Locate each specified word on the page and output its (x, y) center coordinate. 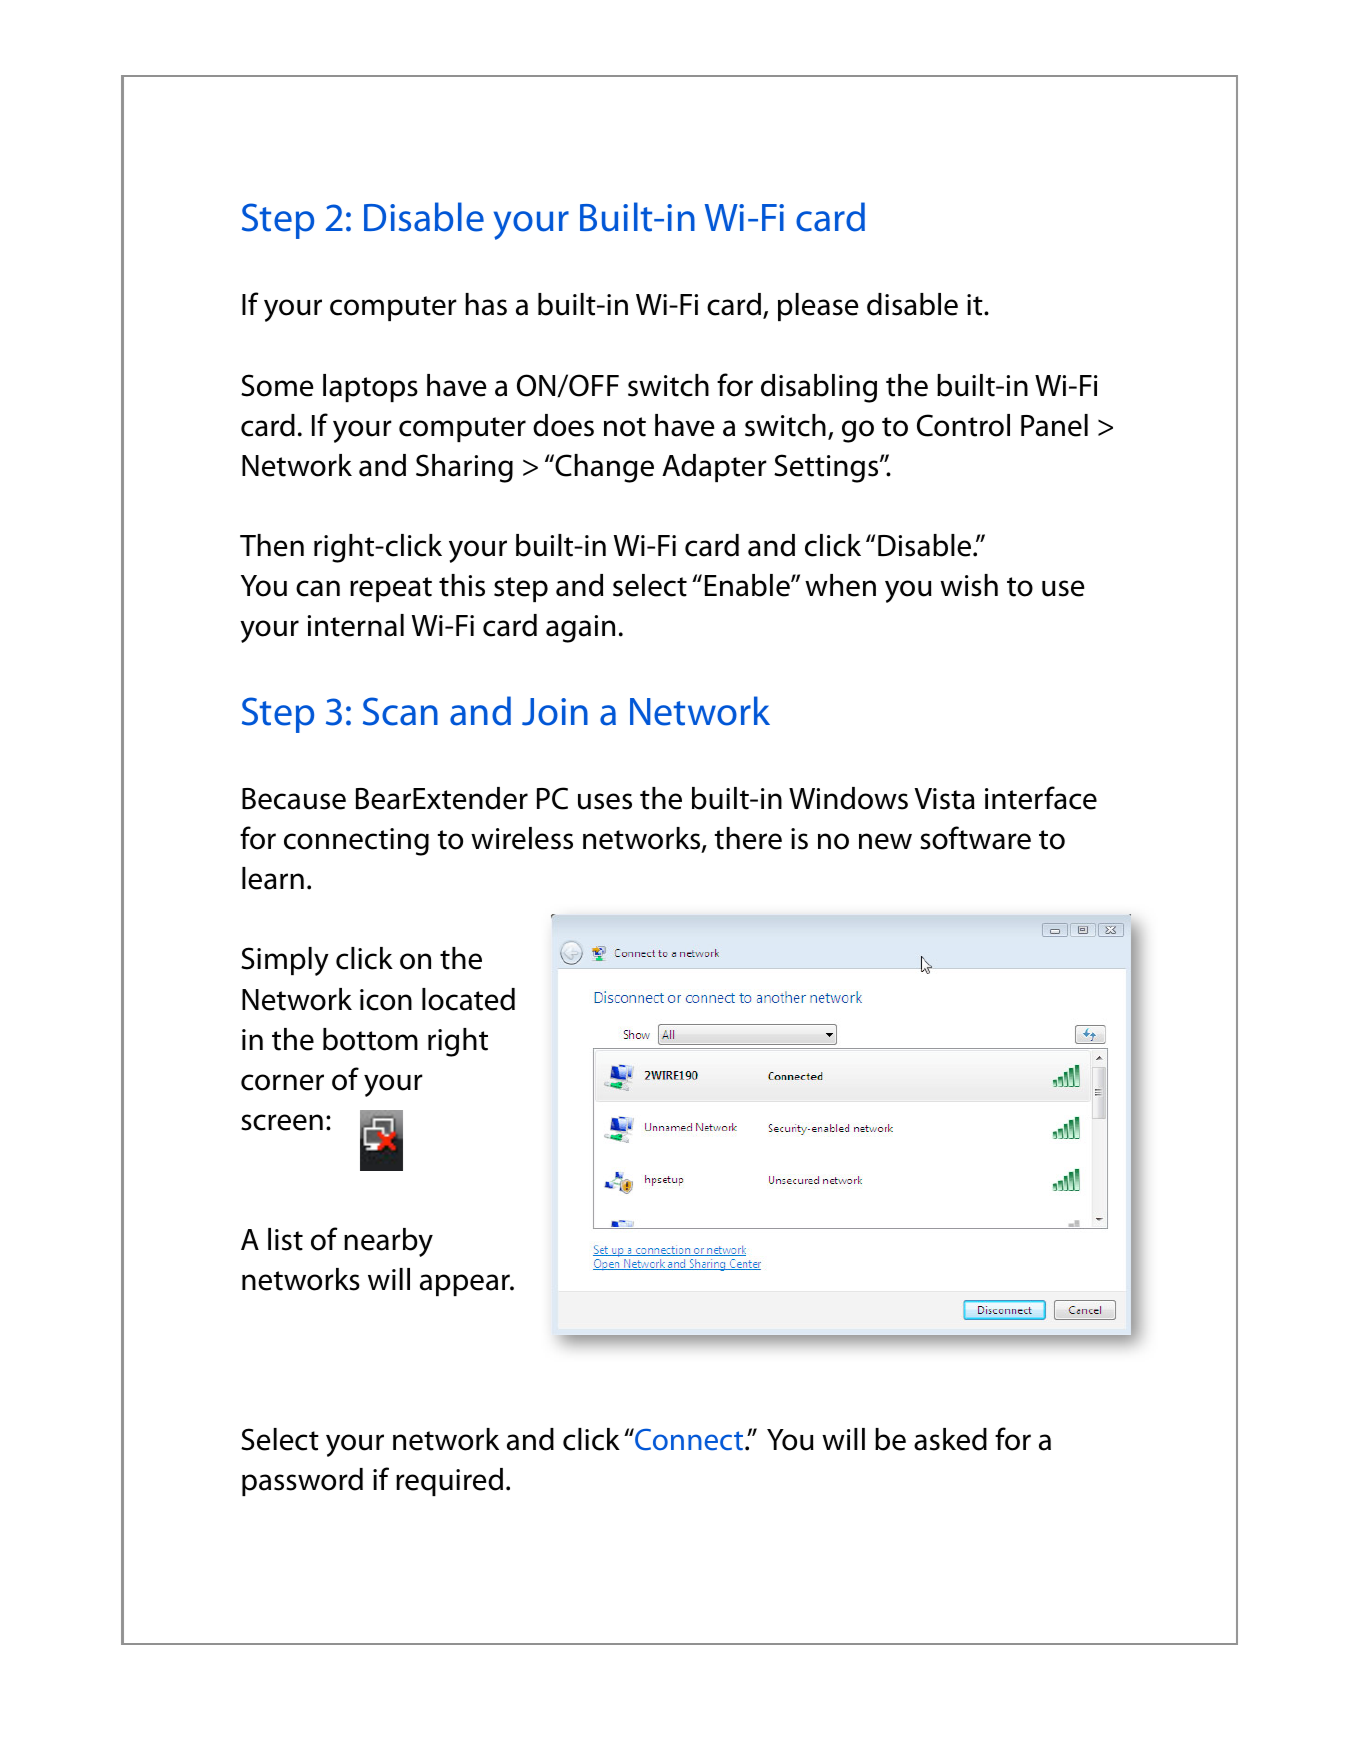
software (975, 838)
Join (555, 712)
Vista (944, 799)
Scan (400, 711)
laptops (370, 388)
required (449, 1482)
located (468, 999)
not (625, 427)
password (302, 1482)
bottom (370, 1039)
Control (963, 425)
